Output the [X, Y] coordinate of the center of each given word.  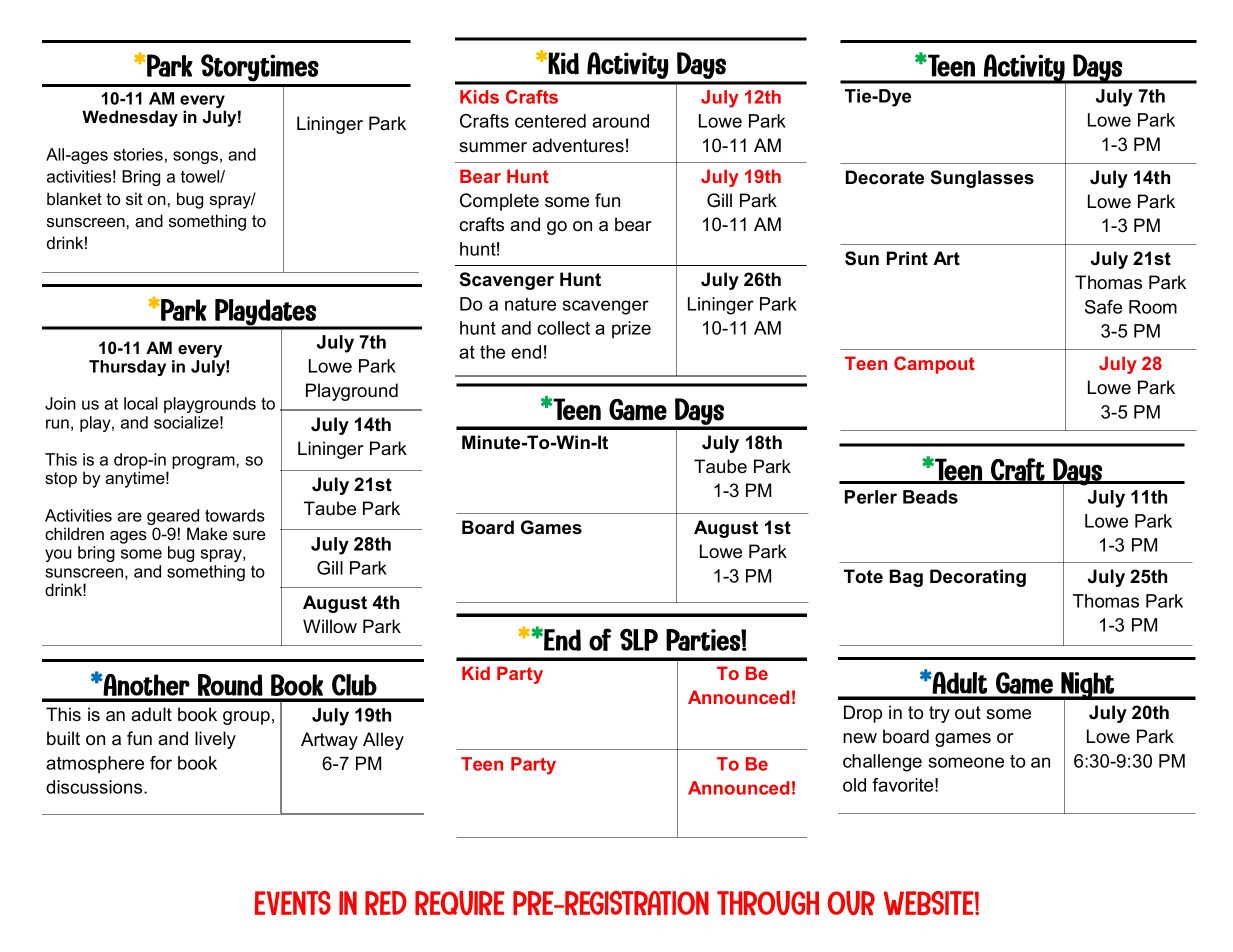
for [161, 763]
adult [151, 714]
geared [173, 518]
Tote [863, 576]
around [620, 121]
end [526, 352]
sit [134, 198]
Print [907, 258]
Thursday [127, 368]
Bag [906, 578]
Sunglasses [982, 179]
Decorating [978, 578]
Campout [934, 365]
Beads [930, 497]
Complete [499, 202]
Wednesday [130, 118]
